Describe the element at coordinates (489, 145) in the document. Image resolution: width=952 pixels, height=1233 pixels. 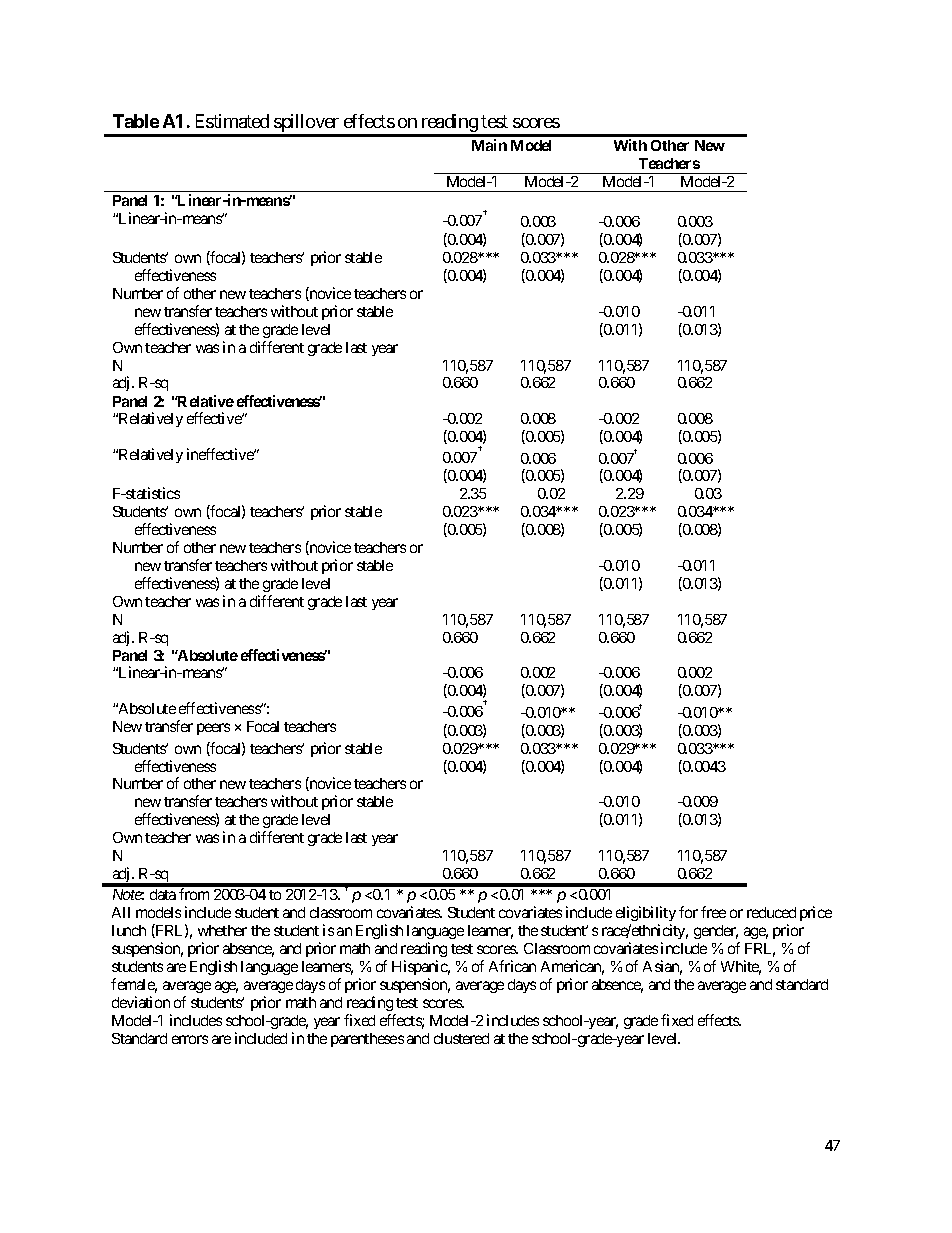
I see `Main` at that location.
